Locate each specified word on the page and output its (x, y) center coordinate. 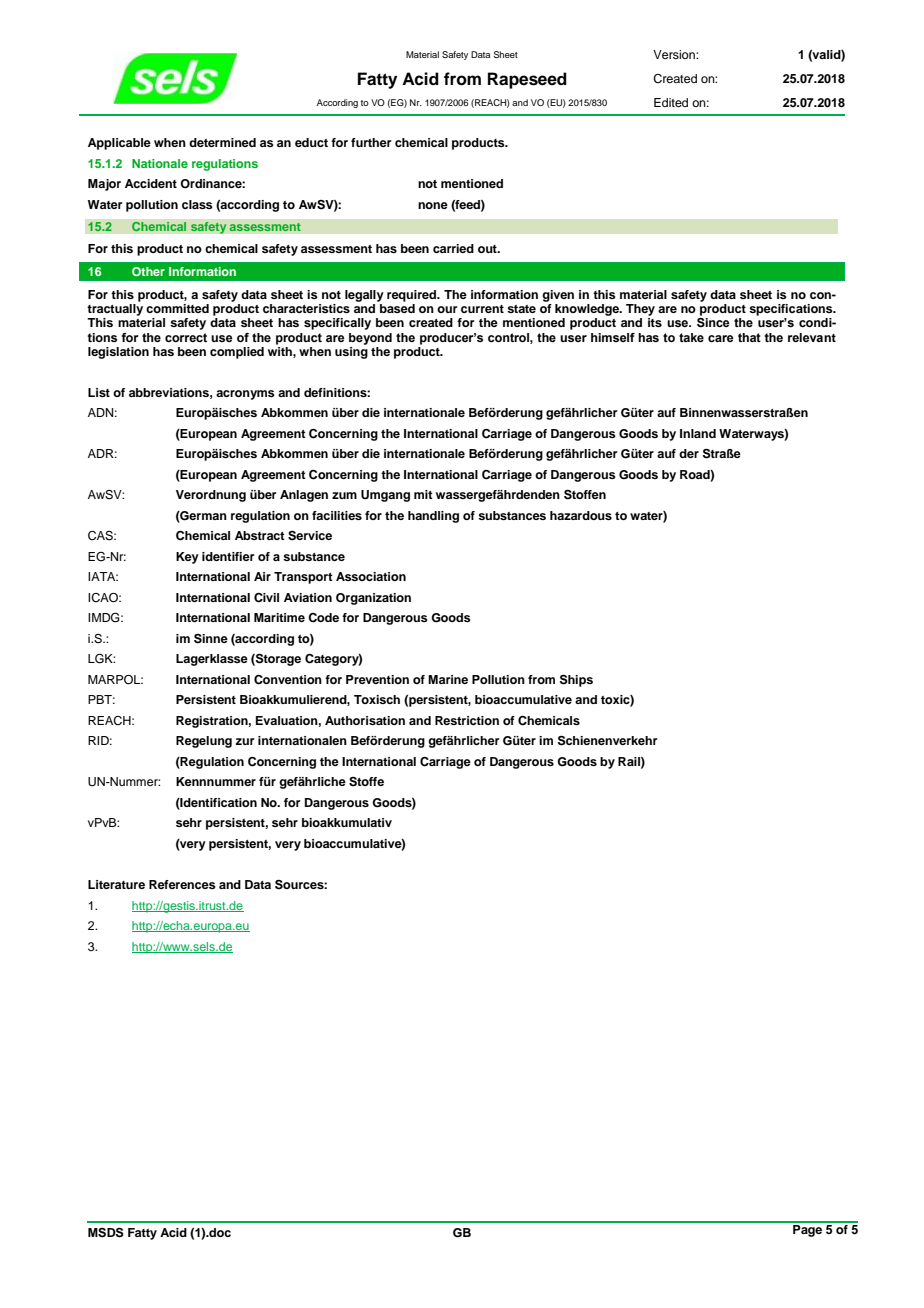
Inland (698, 433)
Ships (576, 680)
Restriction (467, 720)
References (182, 884)
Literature (116, 884)
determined (222, 142)
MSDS (106, 1232)
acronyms (245, 395)
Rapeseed (527, 80)
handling (433, 517)
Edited (671, 102)
